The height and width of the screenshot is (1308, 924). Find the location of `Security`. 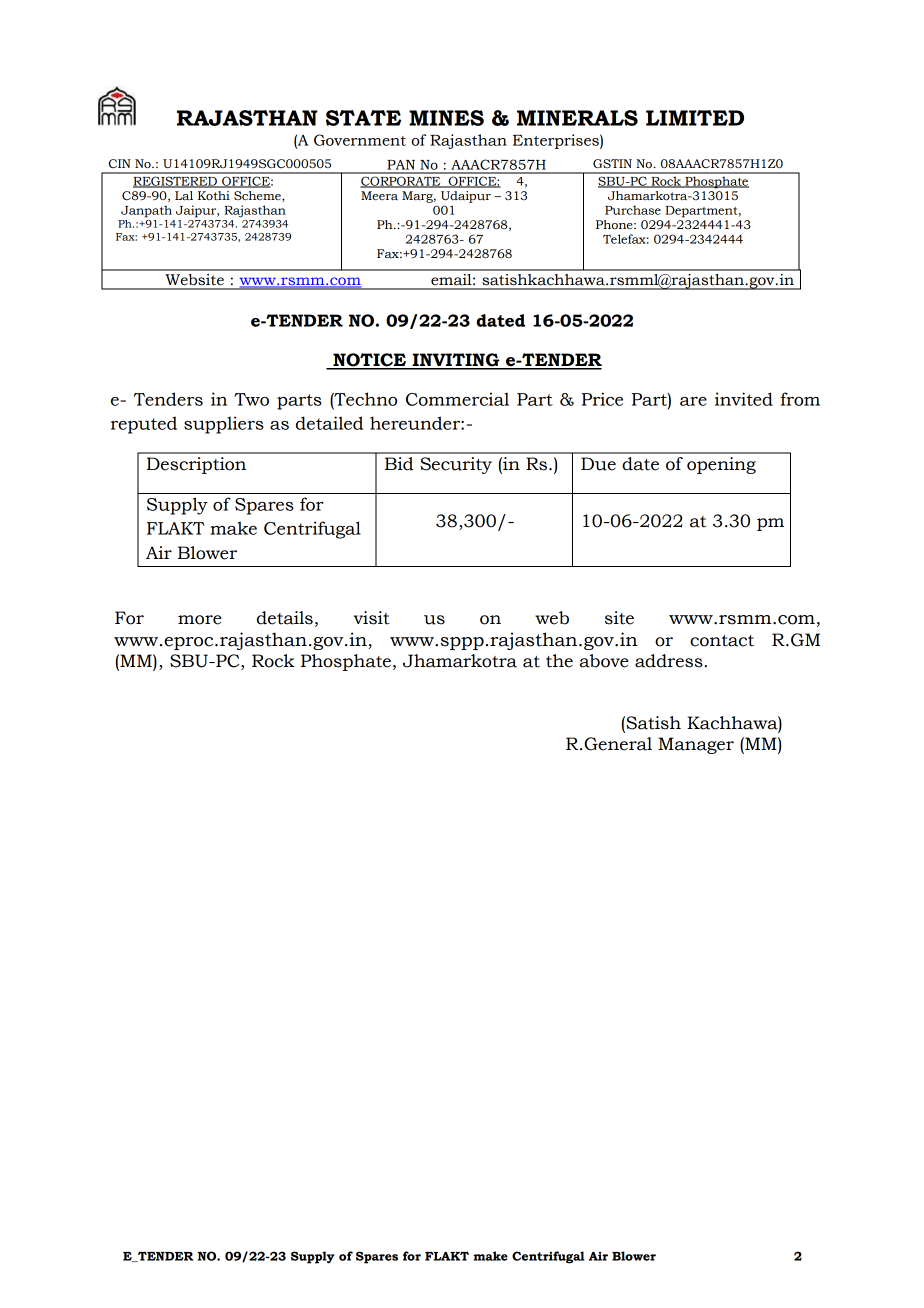

Security is located at coordinates (456, 465).
